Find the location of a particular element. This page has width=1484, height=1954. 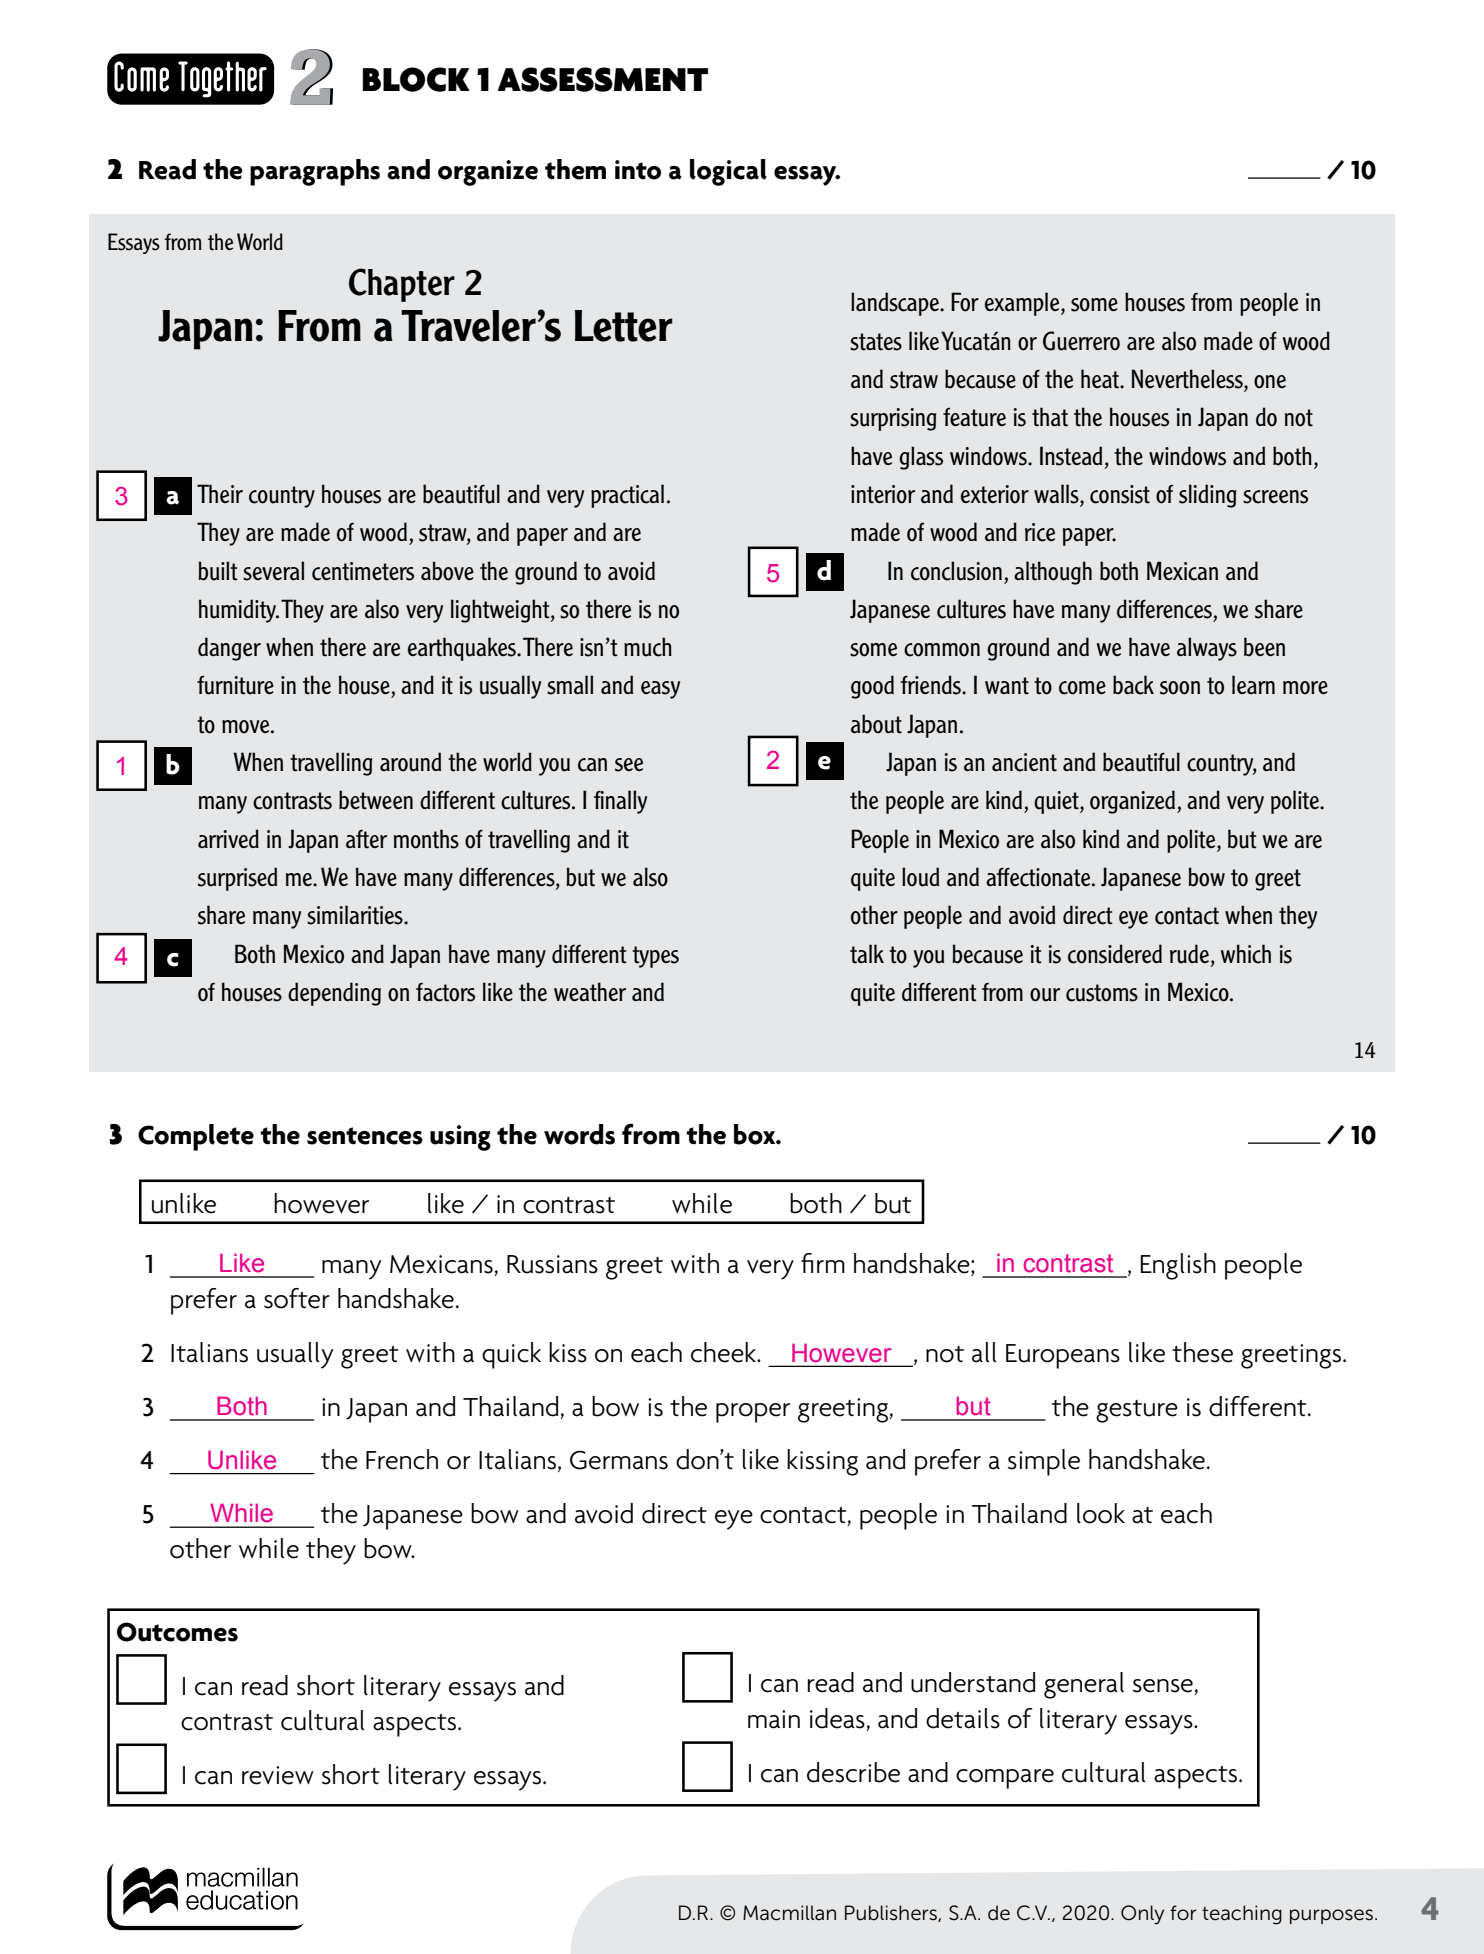

example is located at coordinates (1023, 304).
